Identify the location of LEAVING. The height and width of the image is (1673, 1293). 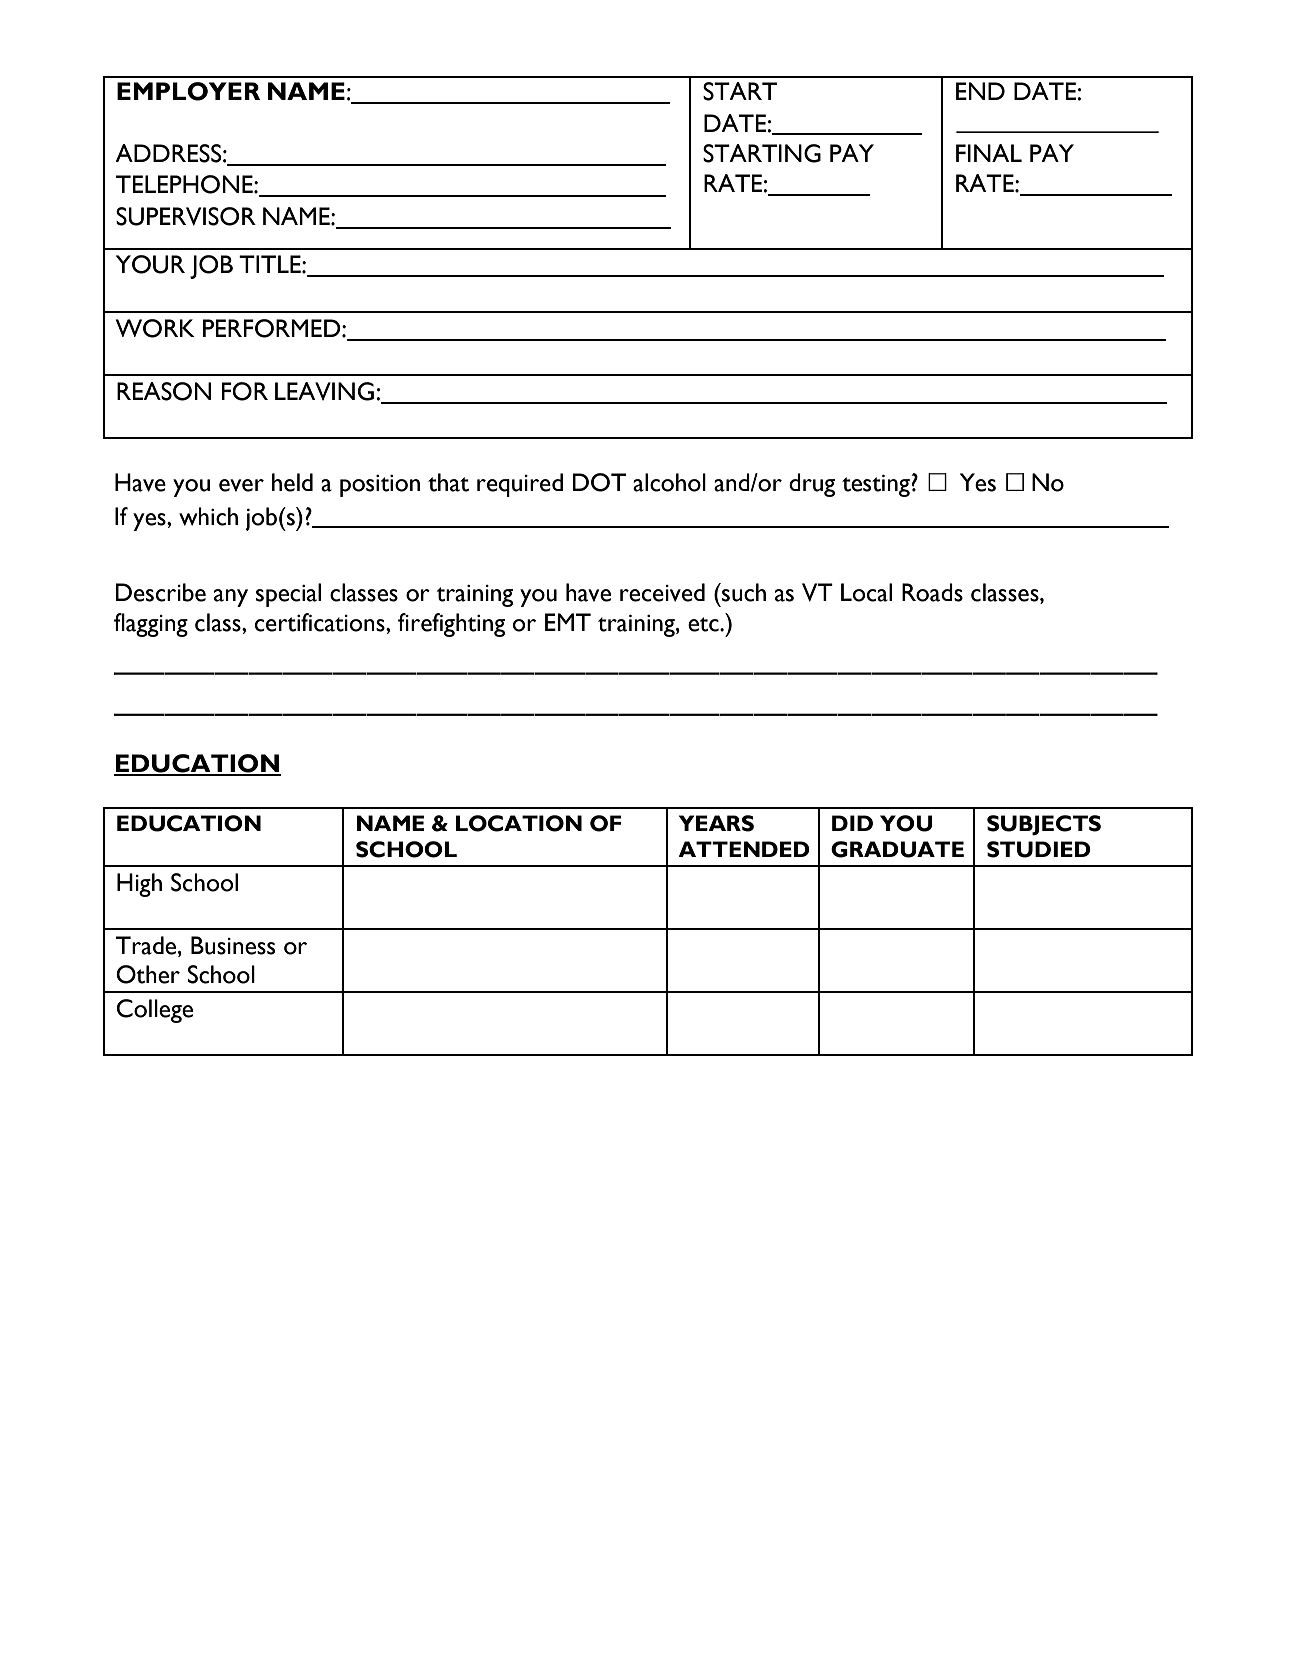
(324, 391).
